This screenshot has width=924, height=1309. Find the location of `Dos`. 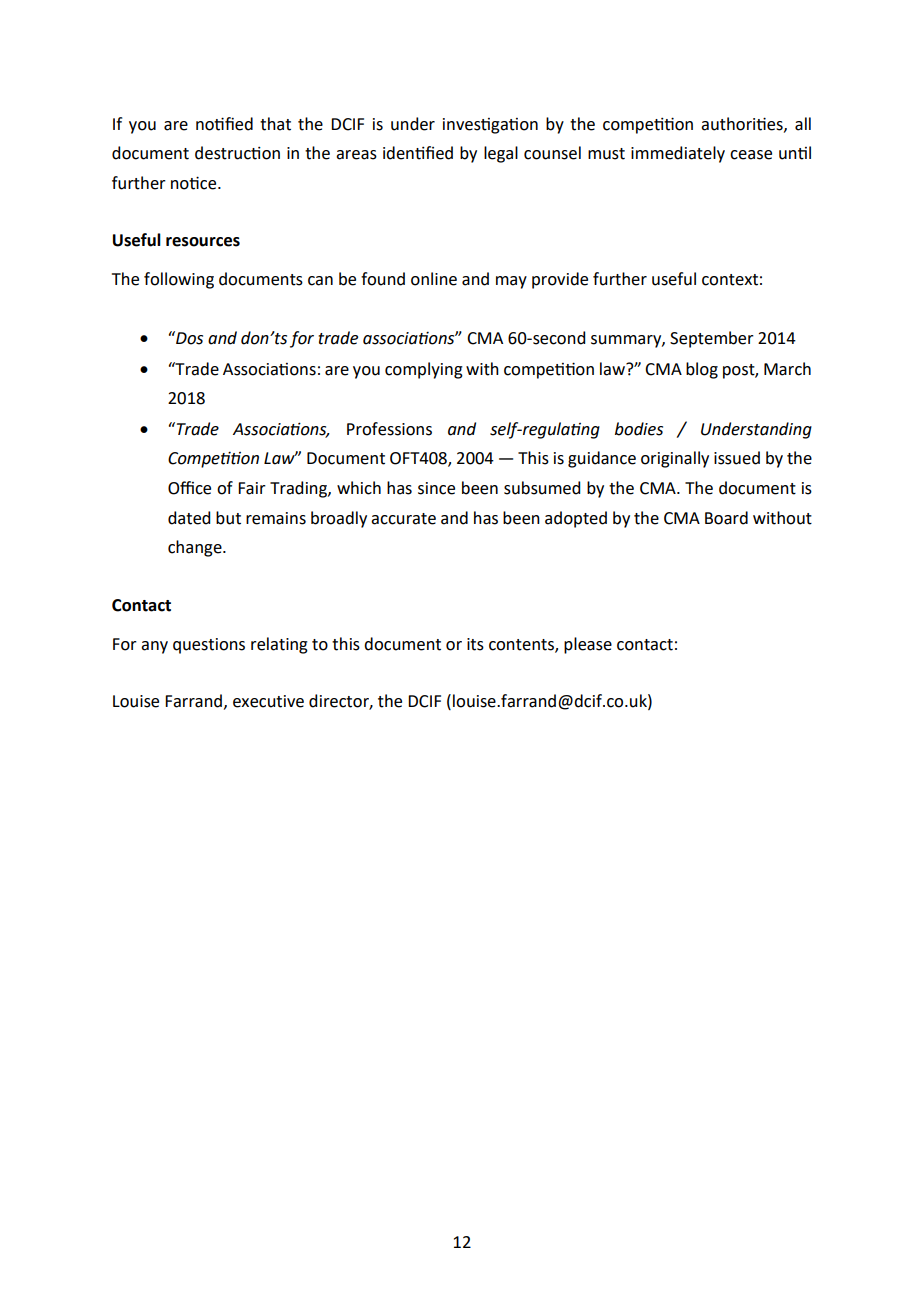

Dos is located at coordinates (188, 338).
